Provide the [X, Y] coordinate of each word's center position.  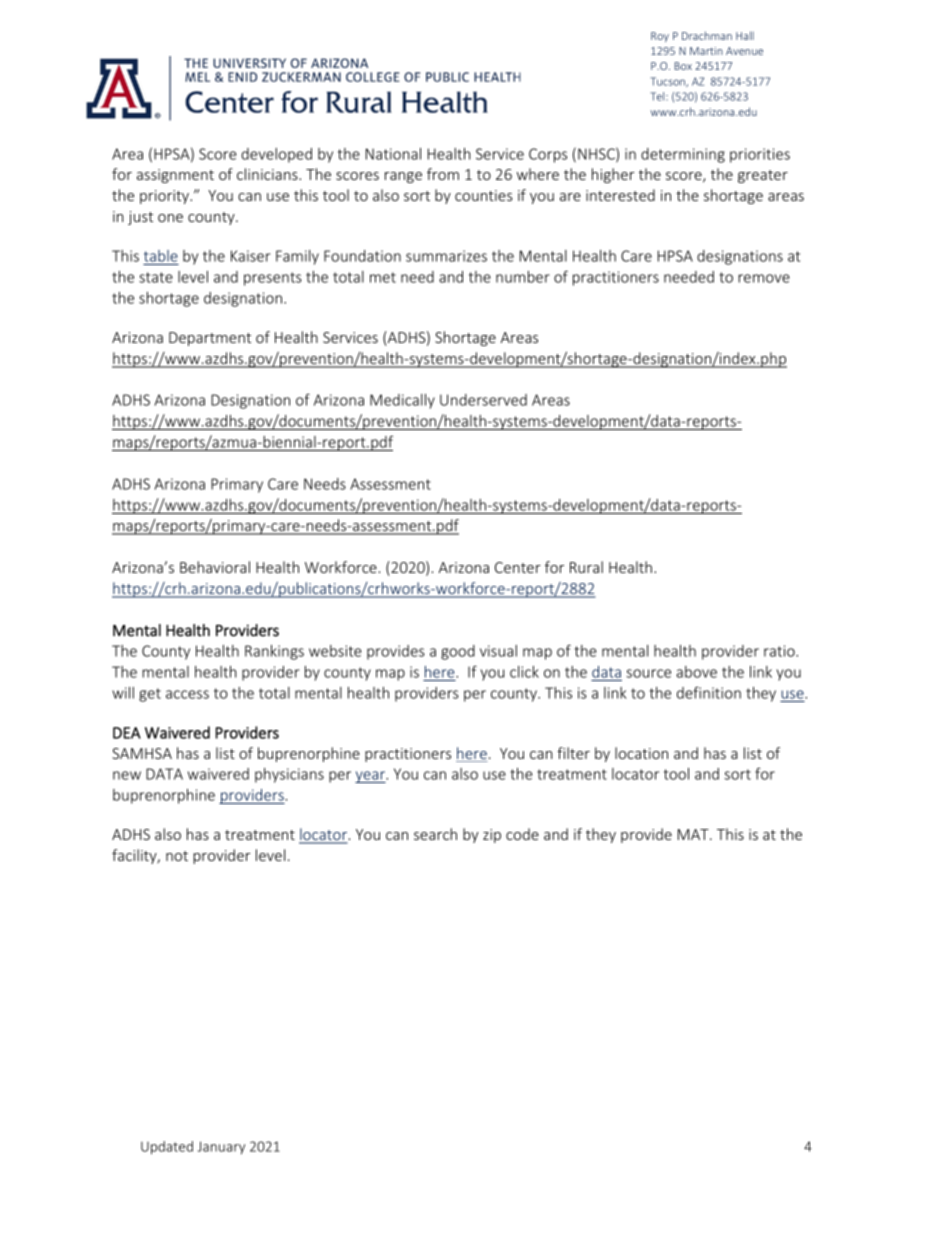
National [393, 154]
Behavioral [215, 567]
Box [683, 66]
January [221, 1147]
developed [276, 155]
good [458, 652]
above [696, 672]
